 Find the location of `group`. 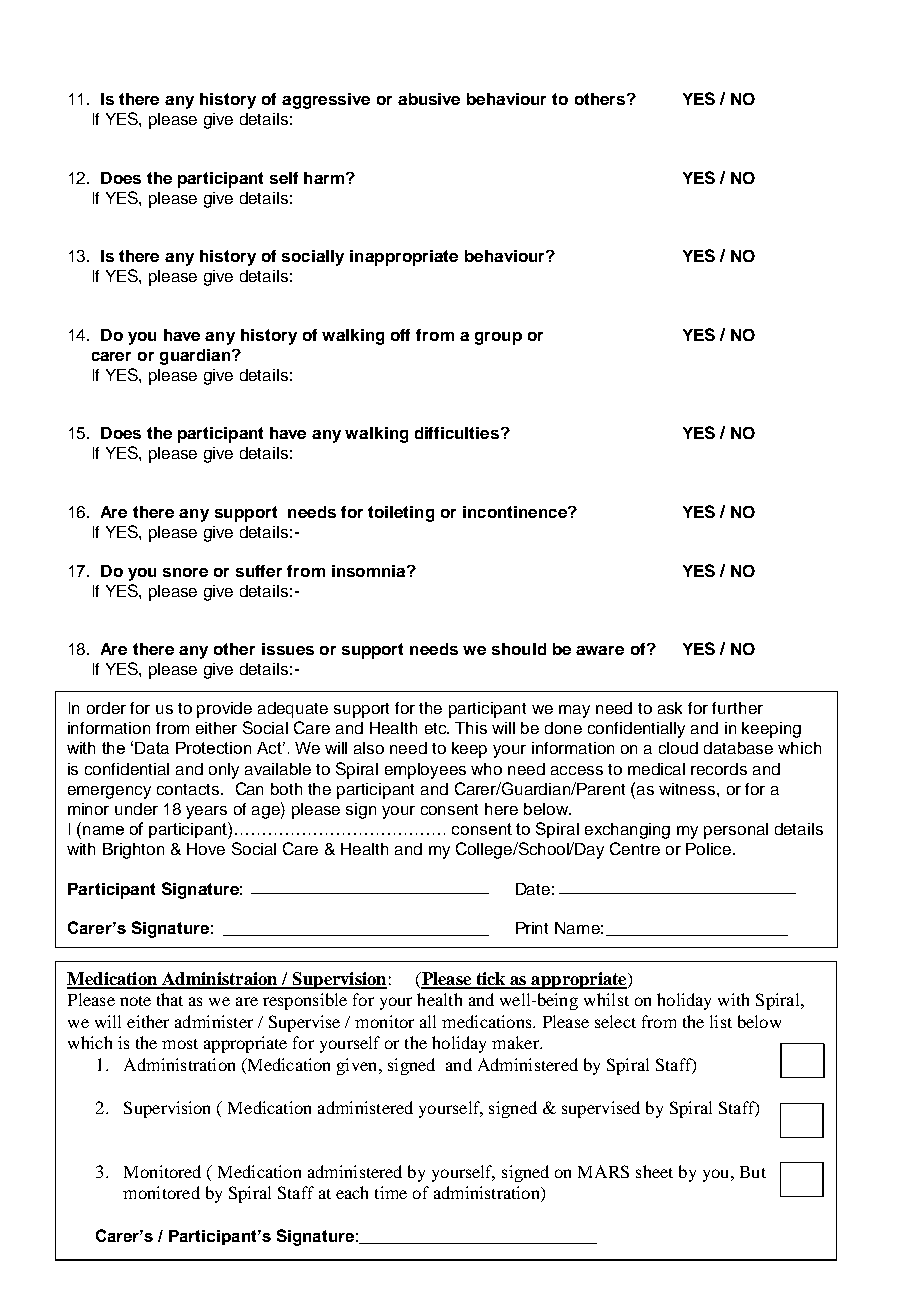

group is located at coordinates (498, 338).
